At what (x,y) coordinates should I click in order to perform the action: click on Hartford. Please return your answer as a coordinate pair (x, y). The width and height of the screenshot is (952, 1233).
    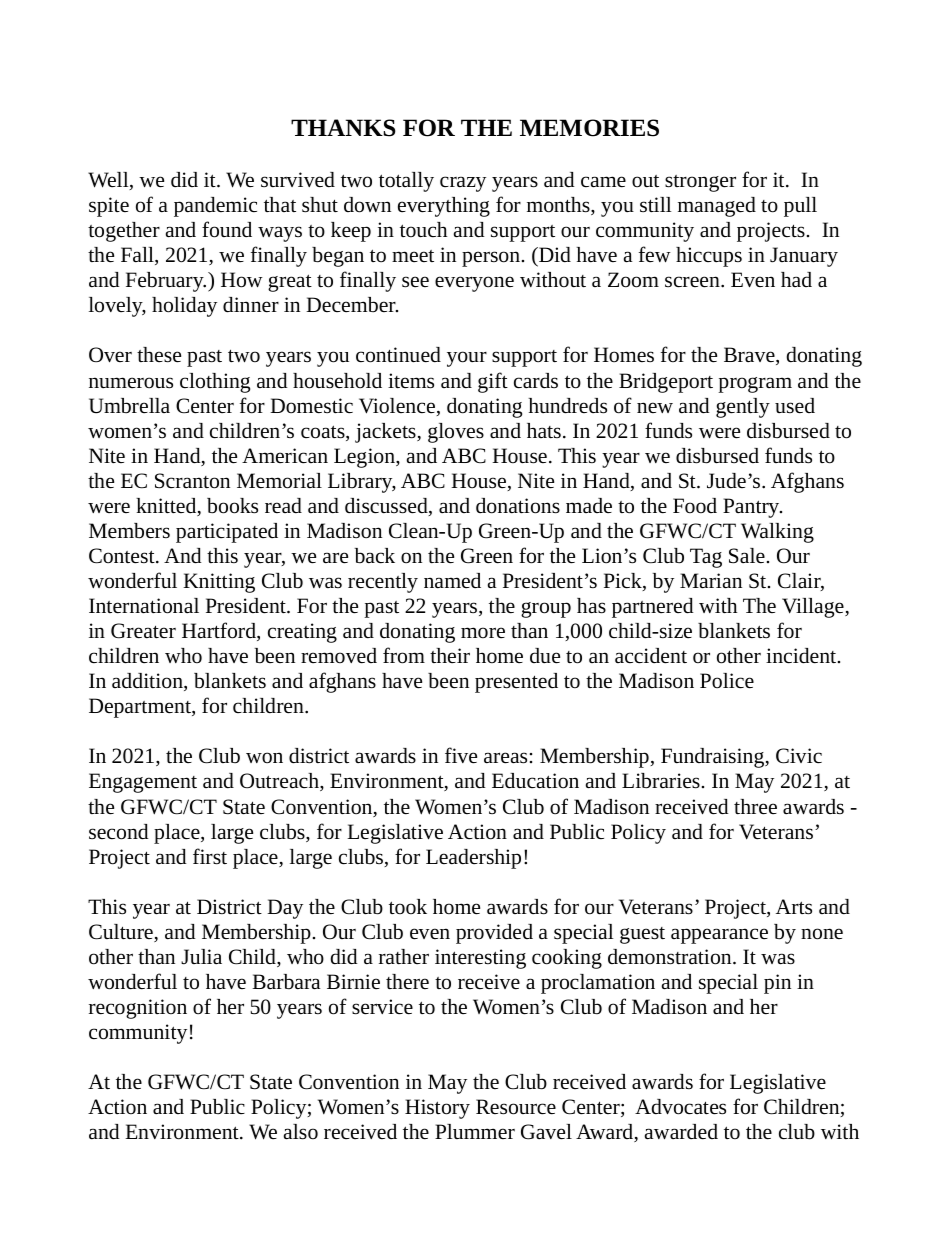
    Looking at the image, I should click on (220, 631).
